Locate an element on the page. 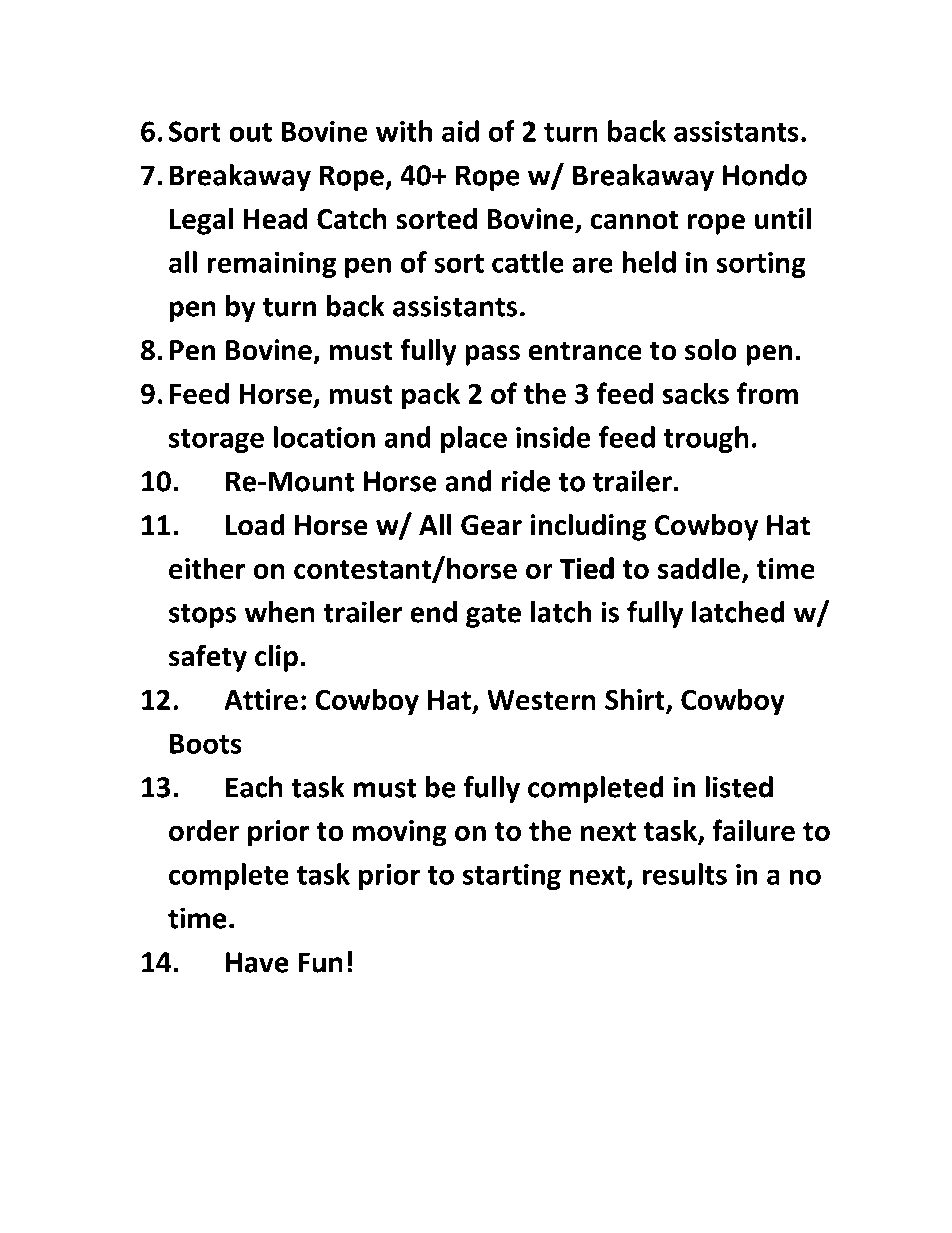 This page has width=952, height=1233. trough is located at coordinates (706, 439).
